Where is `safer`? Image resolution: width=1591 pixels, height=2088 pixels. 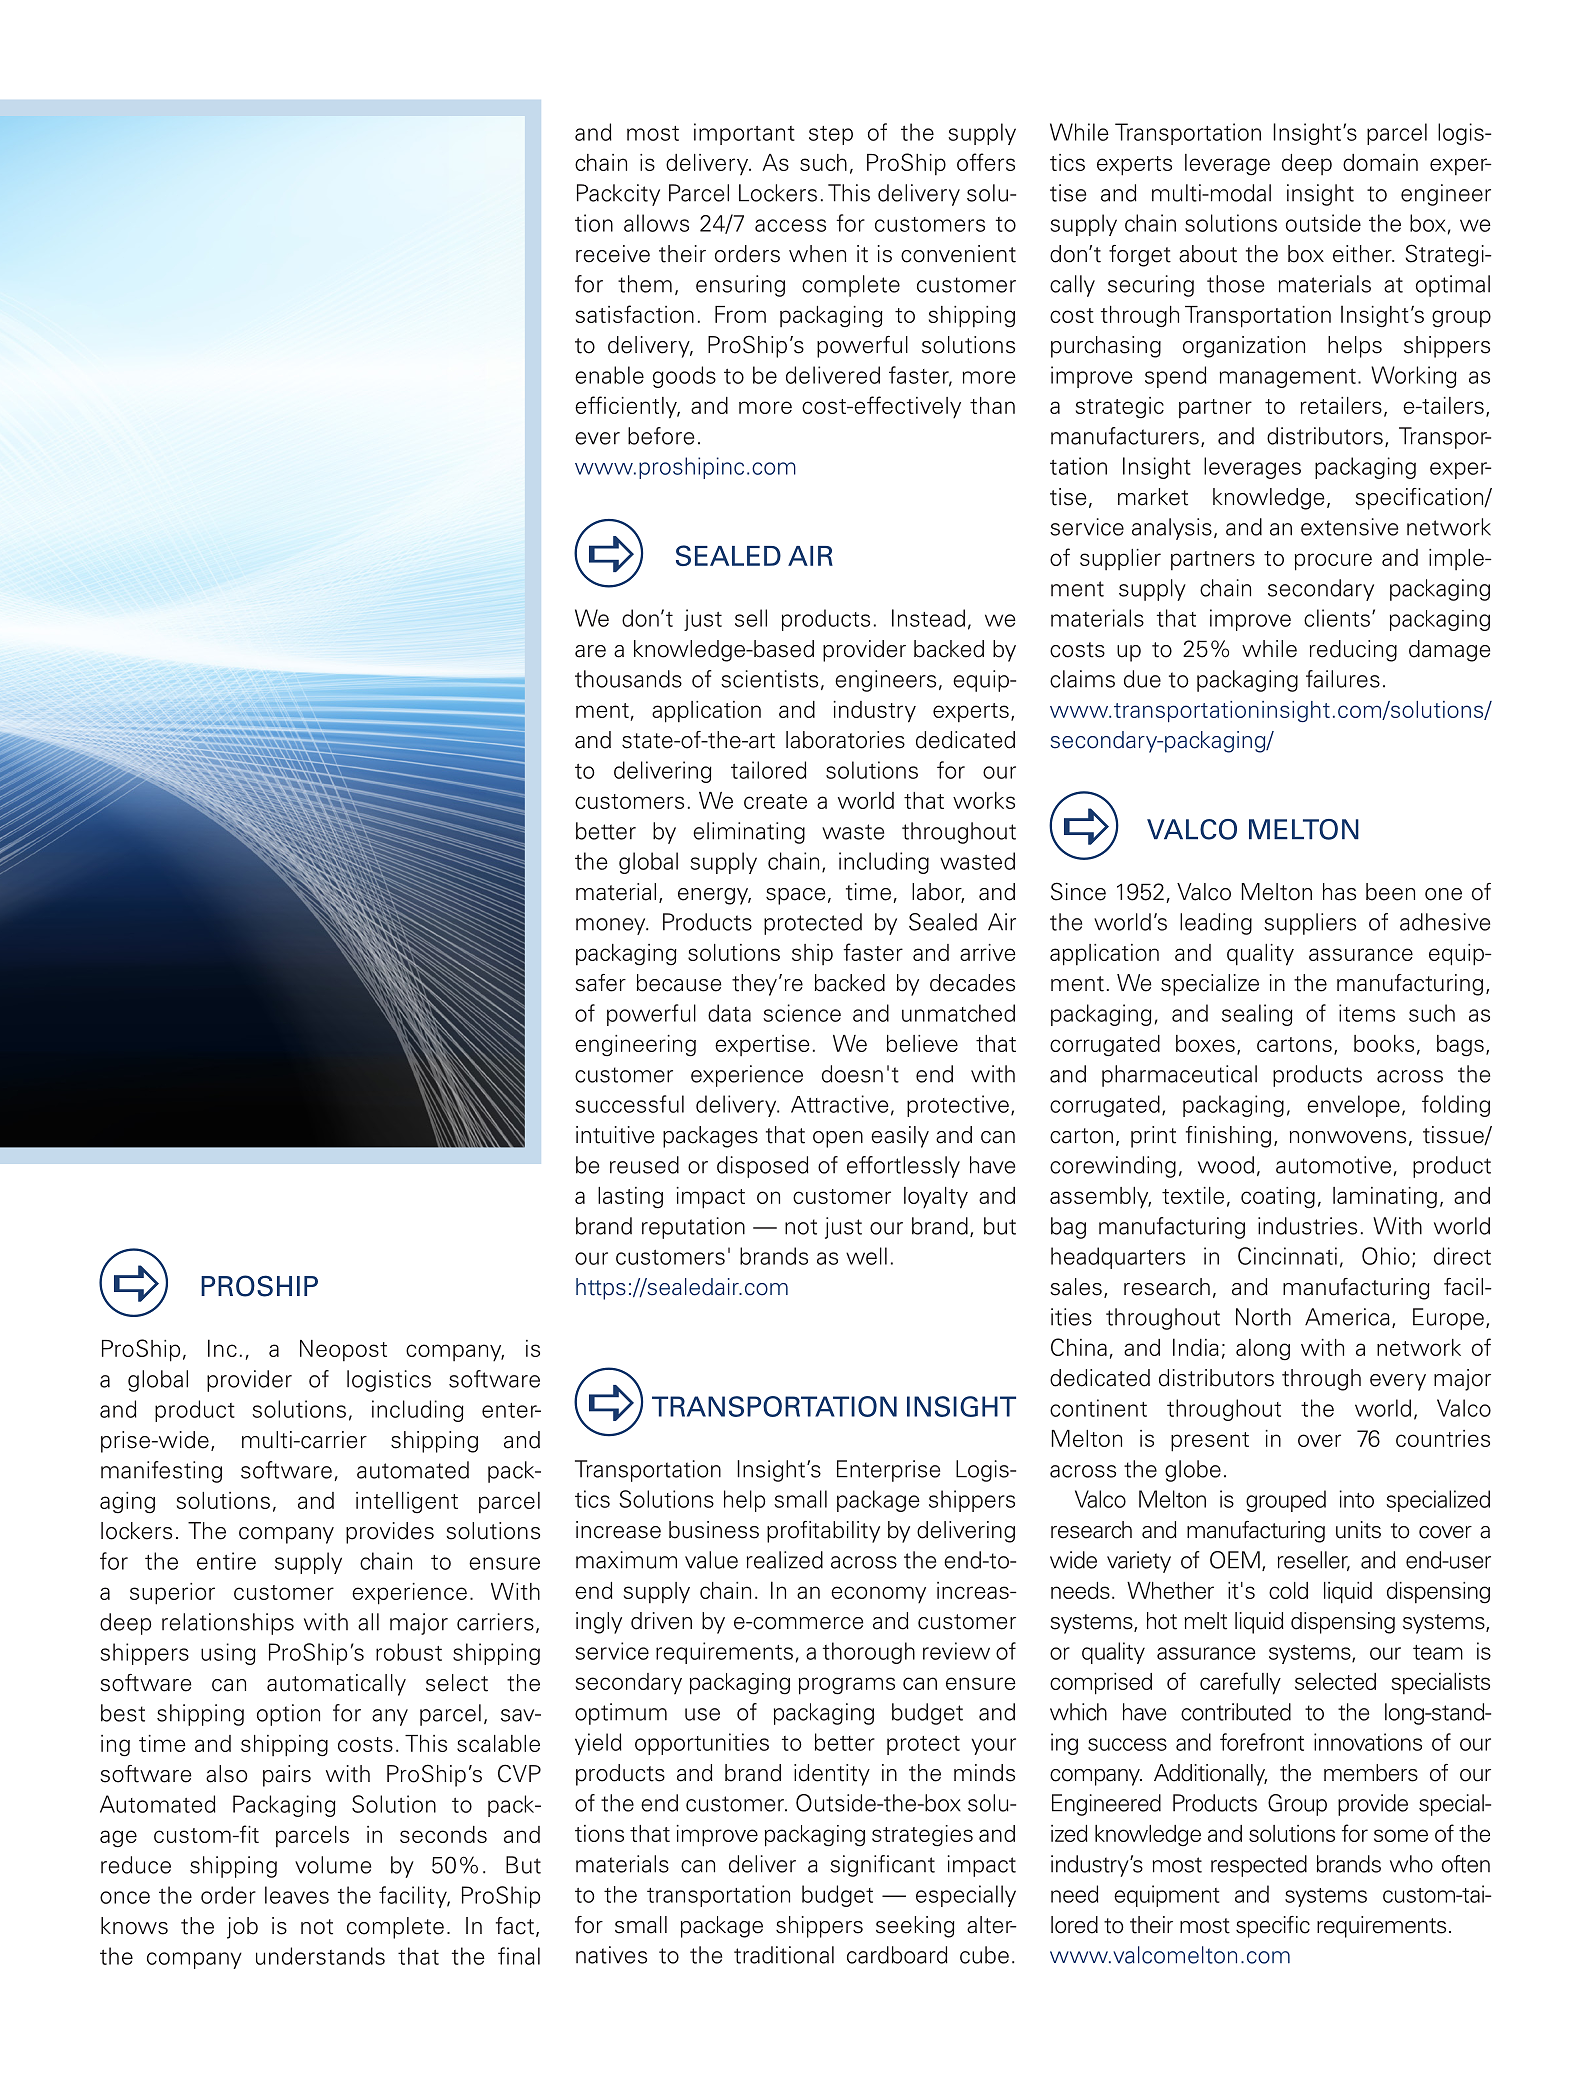 safer is located at coordinates (600, 983).
